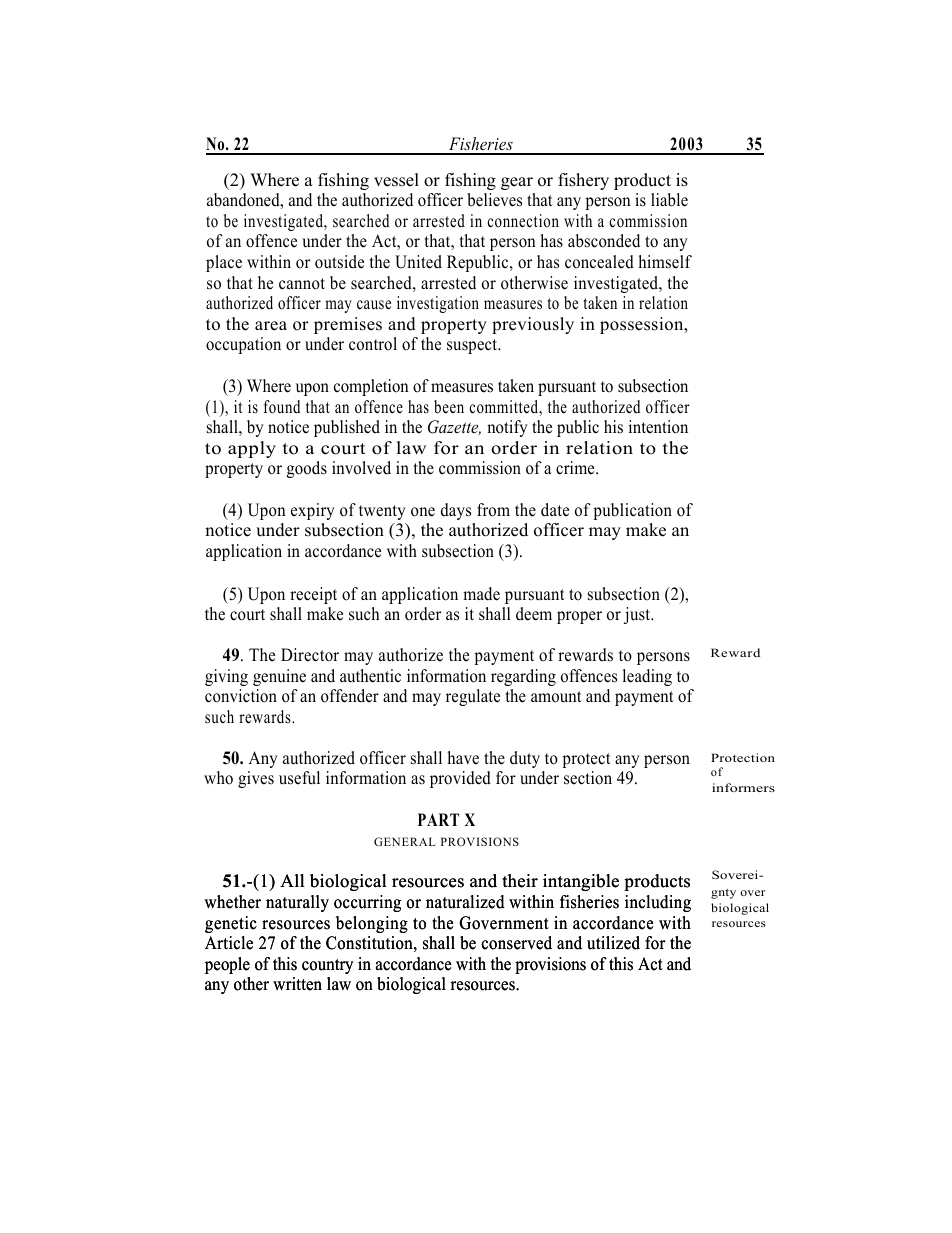  I want to click on expiry, so click(313, 511).
